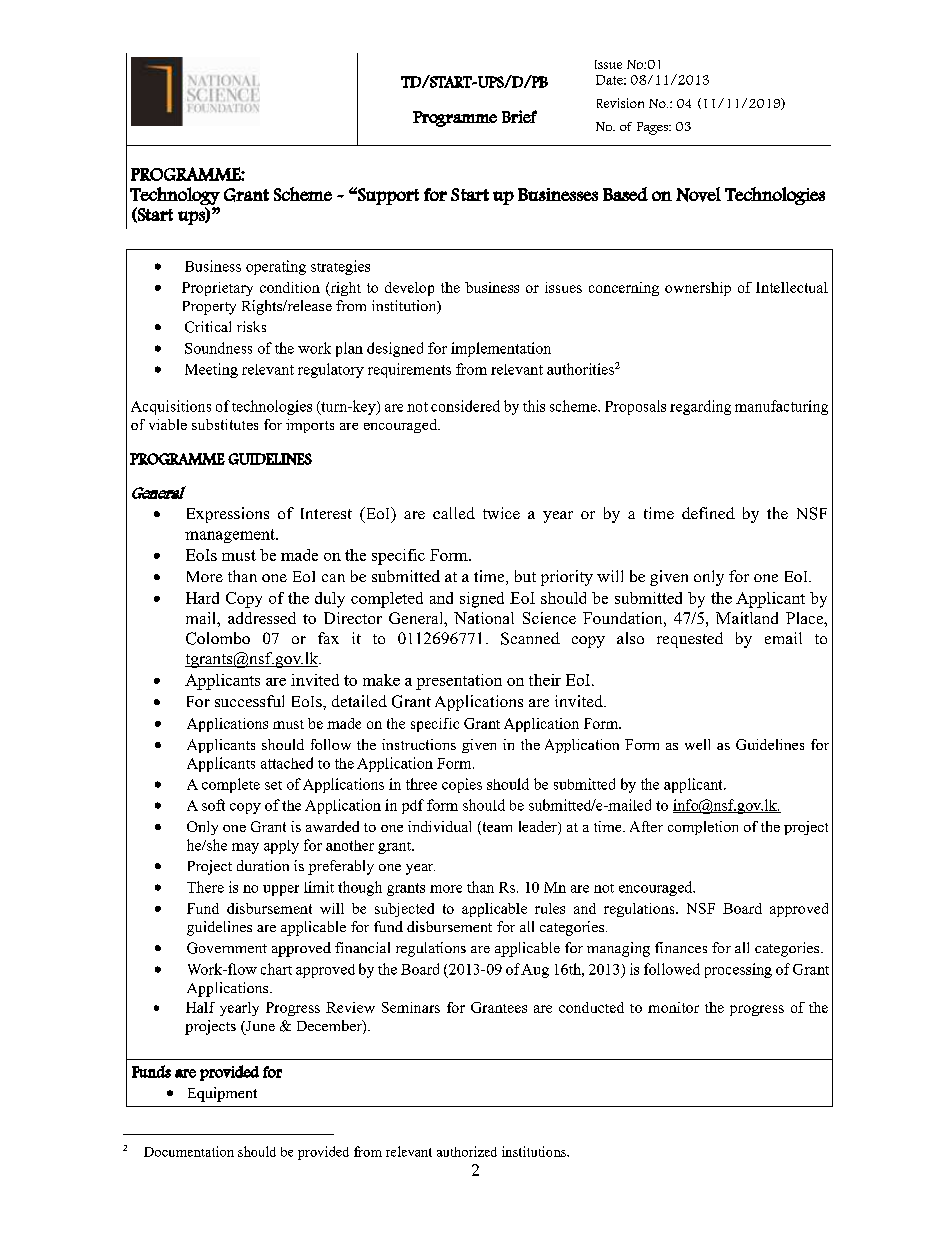  Describe the element at coordinates (690, 640) in the screenshot. I see `requested` at that location.
